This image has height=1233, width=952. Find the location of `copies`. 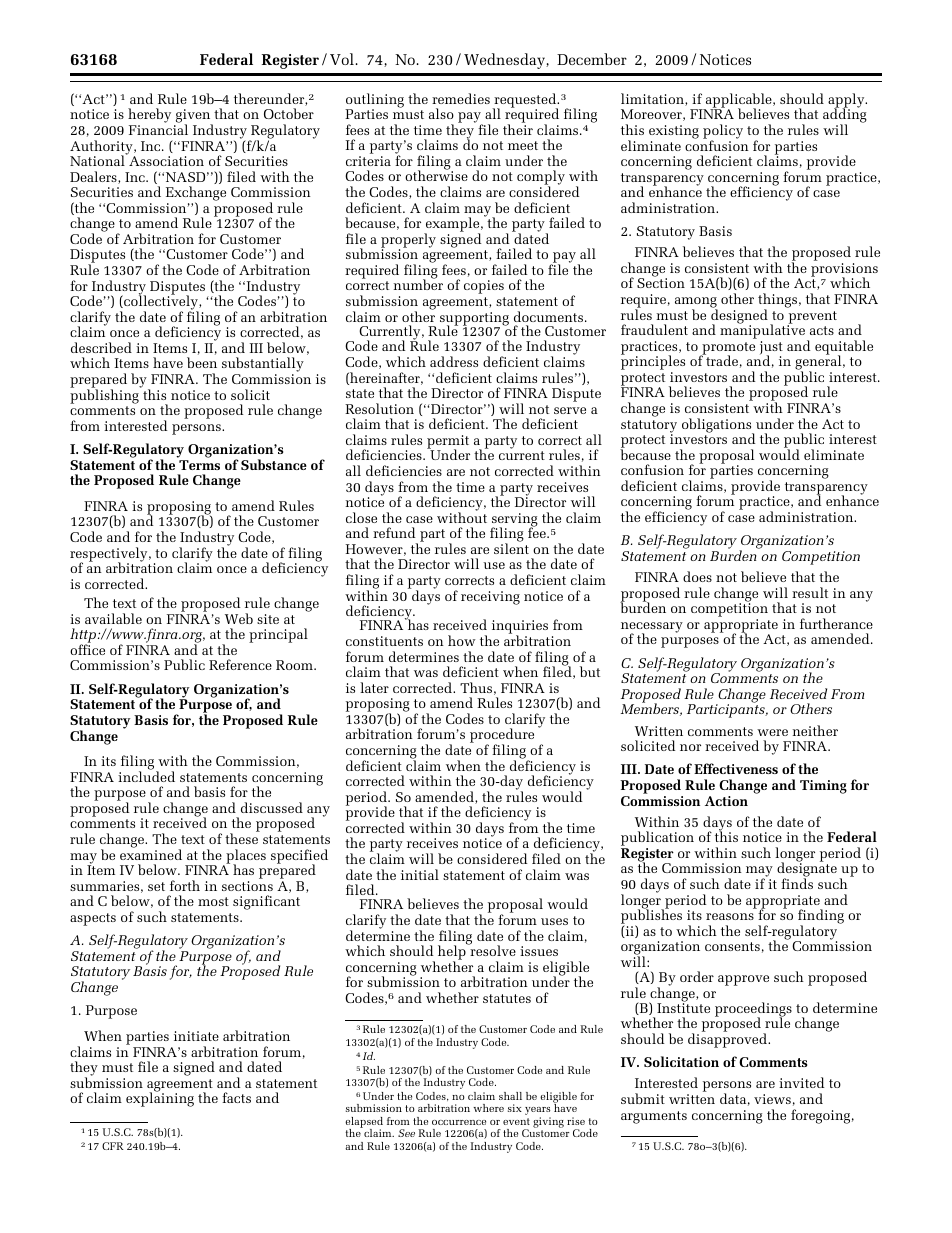

copies is located at coordinates (484, 287).
